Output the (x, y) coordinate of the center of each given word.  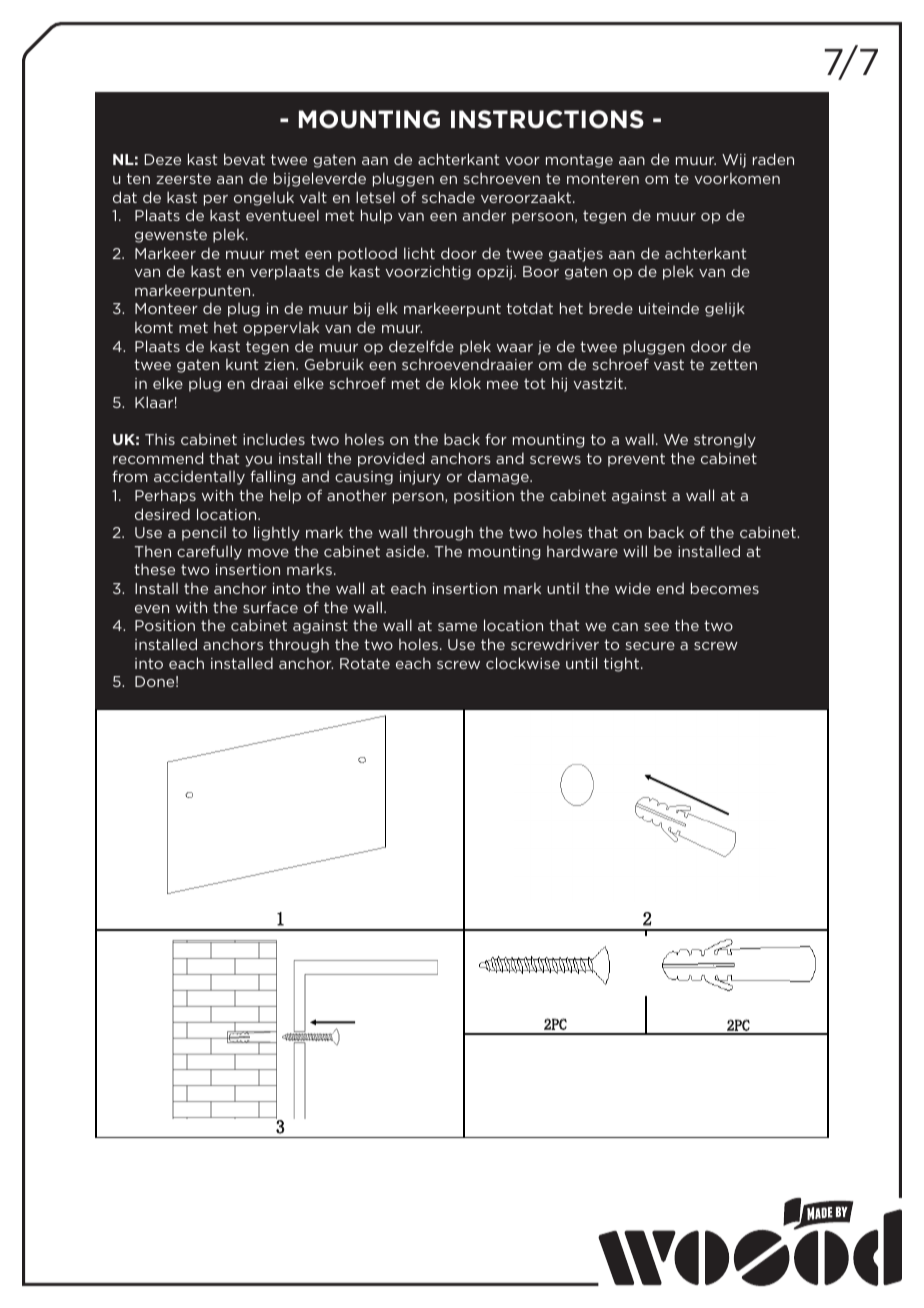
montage (579, 161)
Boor (541, 271)
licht (419, 253)
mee (502, 385)
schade (448, 197)
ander (484, 215)
